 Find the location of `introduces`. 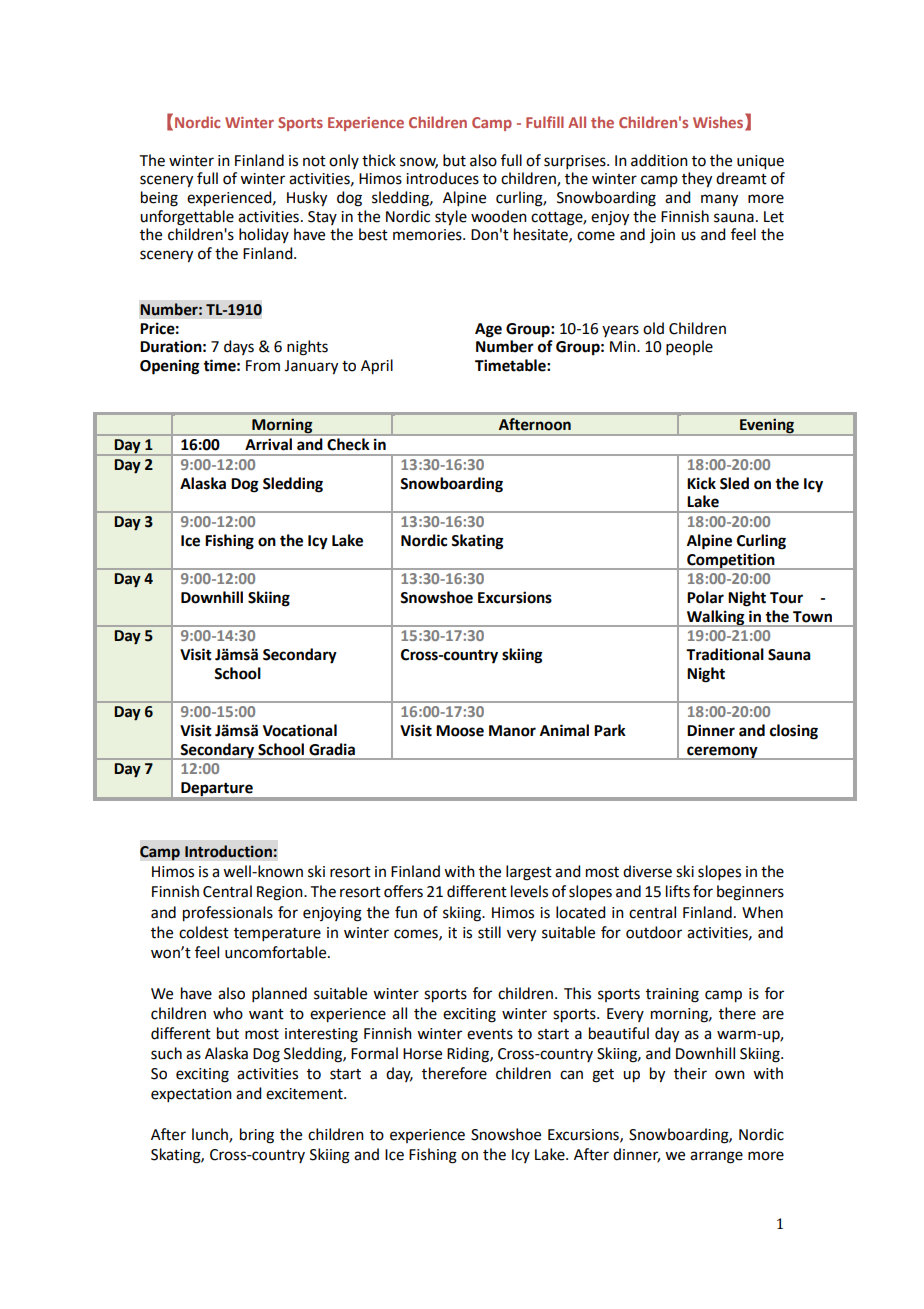

introduces is located at coordinates (442, 178).
